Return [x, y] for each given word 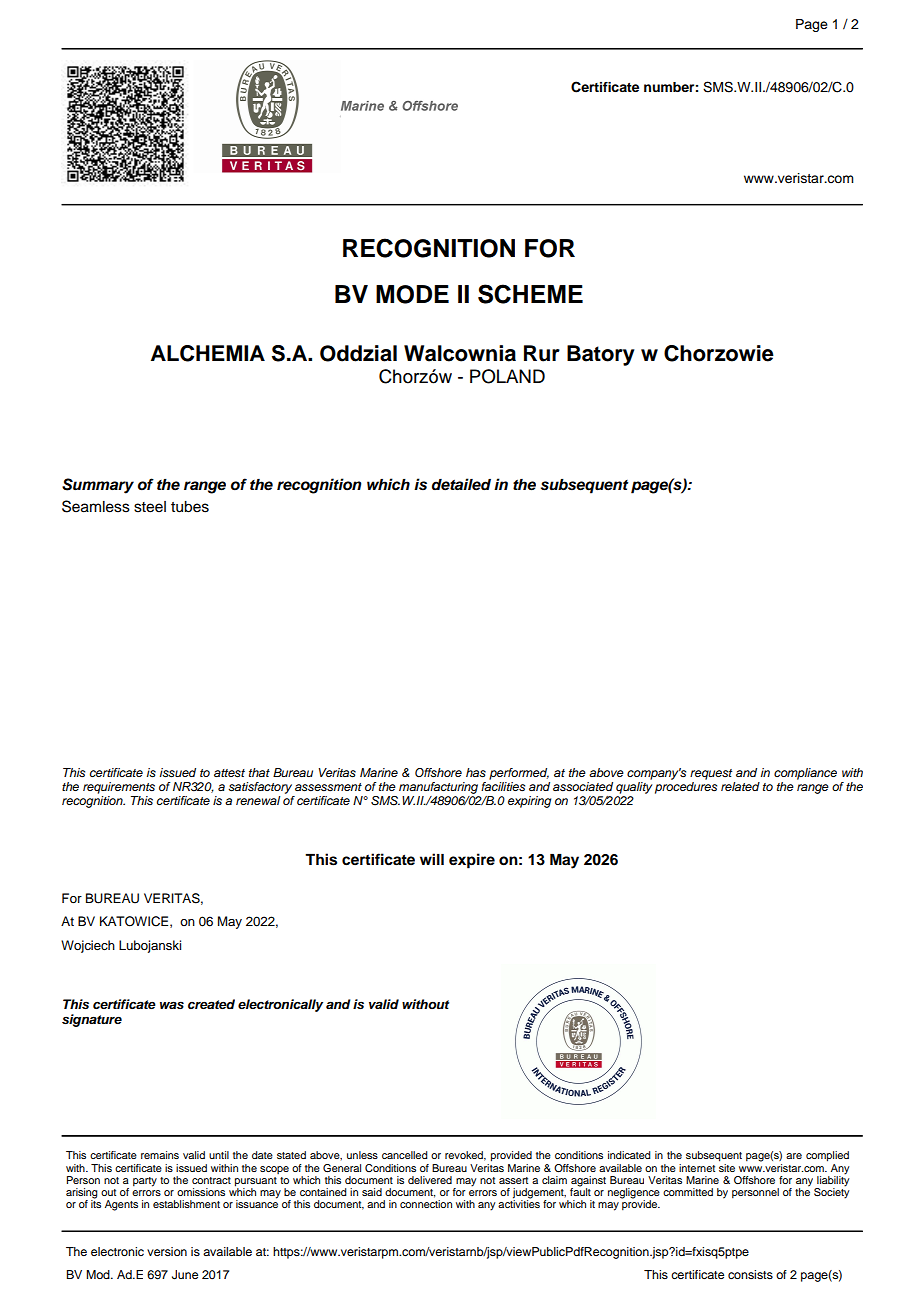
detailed [461, 484]
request [711, 774]
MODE [412, 294]
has [476, 773]
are [794, 1156]
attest [229, 773]
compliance [805, 774]
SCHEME [530, 294]
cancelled [405, 1155]
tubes [190, 507]
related [740, 786]
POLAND [507, 376]
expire [472, 861]
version [167, 1251]
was [172, 1005]
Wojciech [88, 946]
